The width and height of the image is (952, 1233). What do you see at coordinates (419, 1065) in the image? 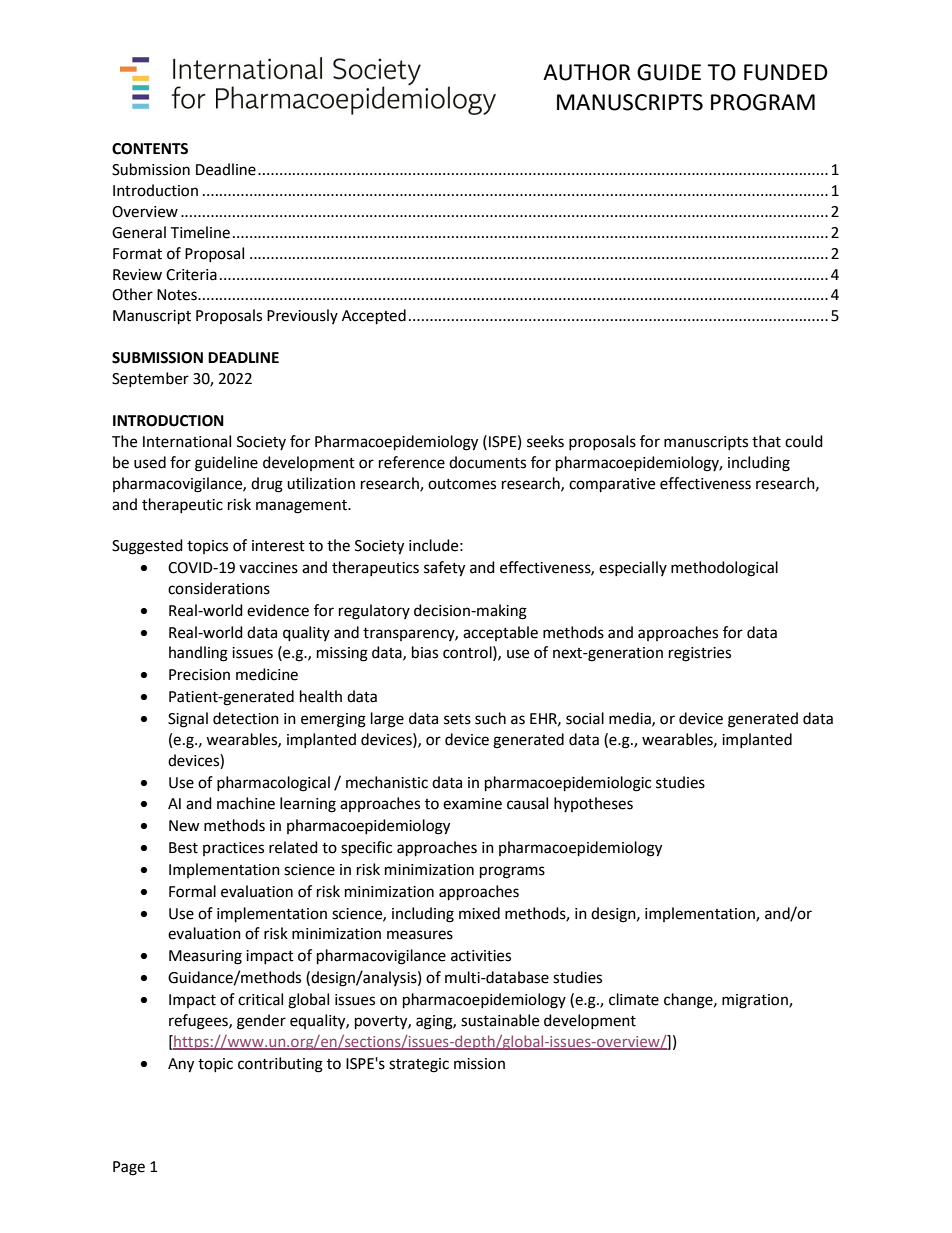
I see `strategic` at bounding box center [419, 1065].
